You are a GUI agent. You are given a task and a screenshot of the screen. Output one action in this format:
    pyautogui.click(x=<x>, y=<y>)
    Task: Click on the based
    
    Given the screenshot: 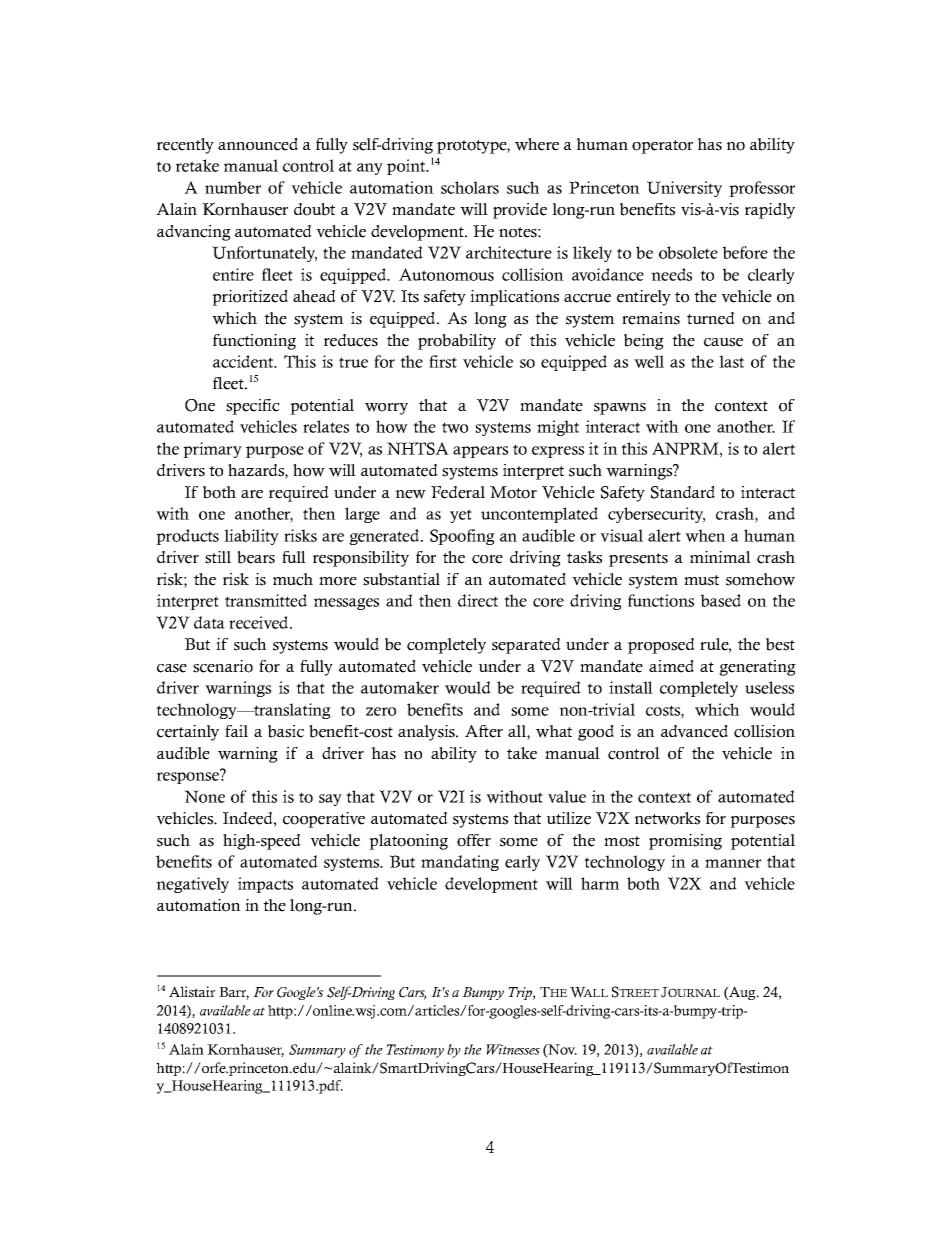 What is the action you would take?
    pyautogui.click(x=721, y=600)
